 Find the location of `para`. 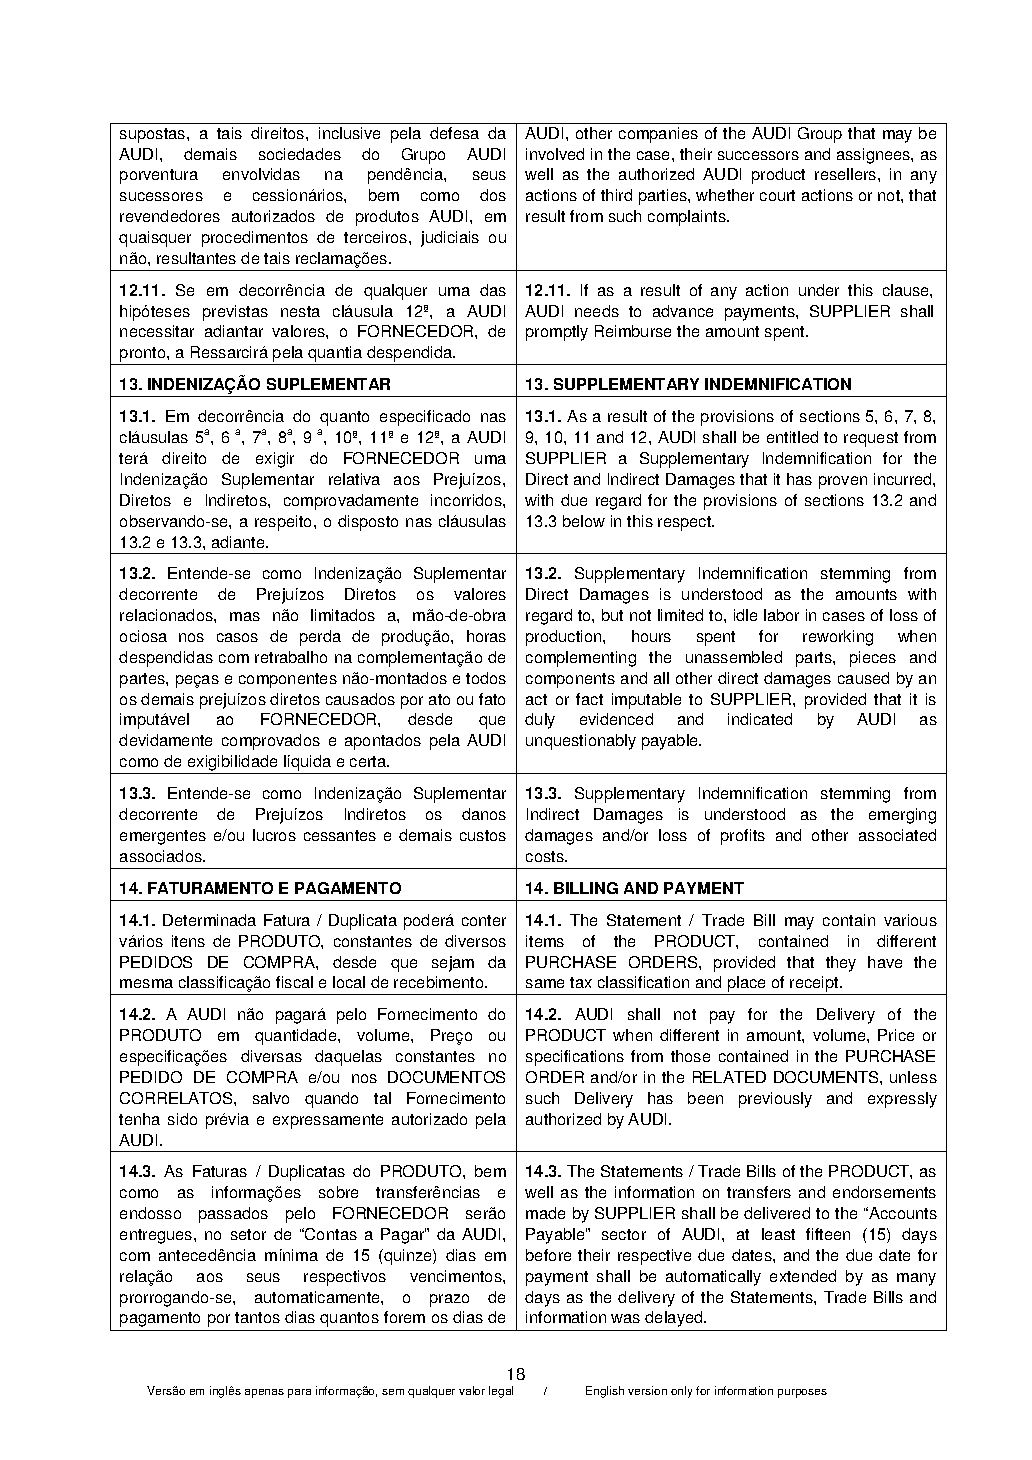

para is located at coordinates (299, 1393).
